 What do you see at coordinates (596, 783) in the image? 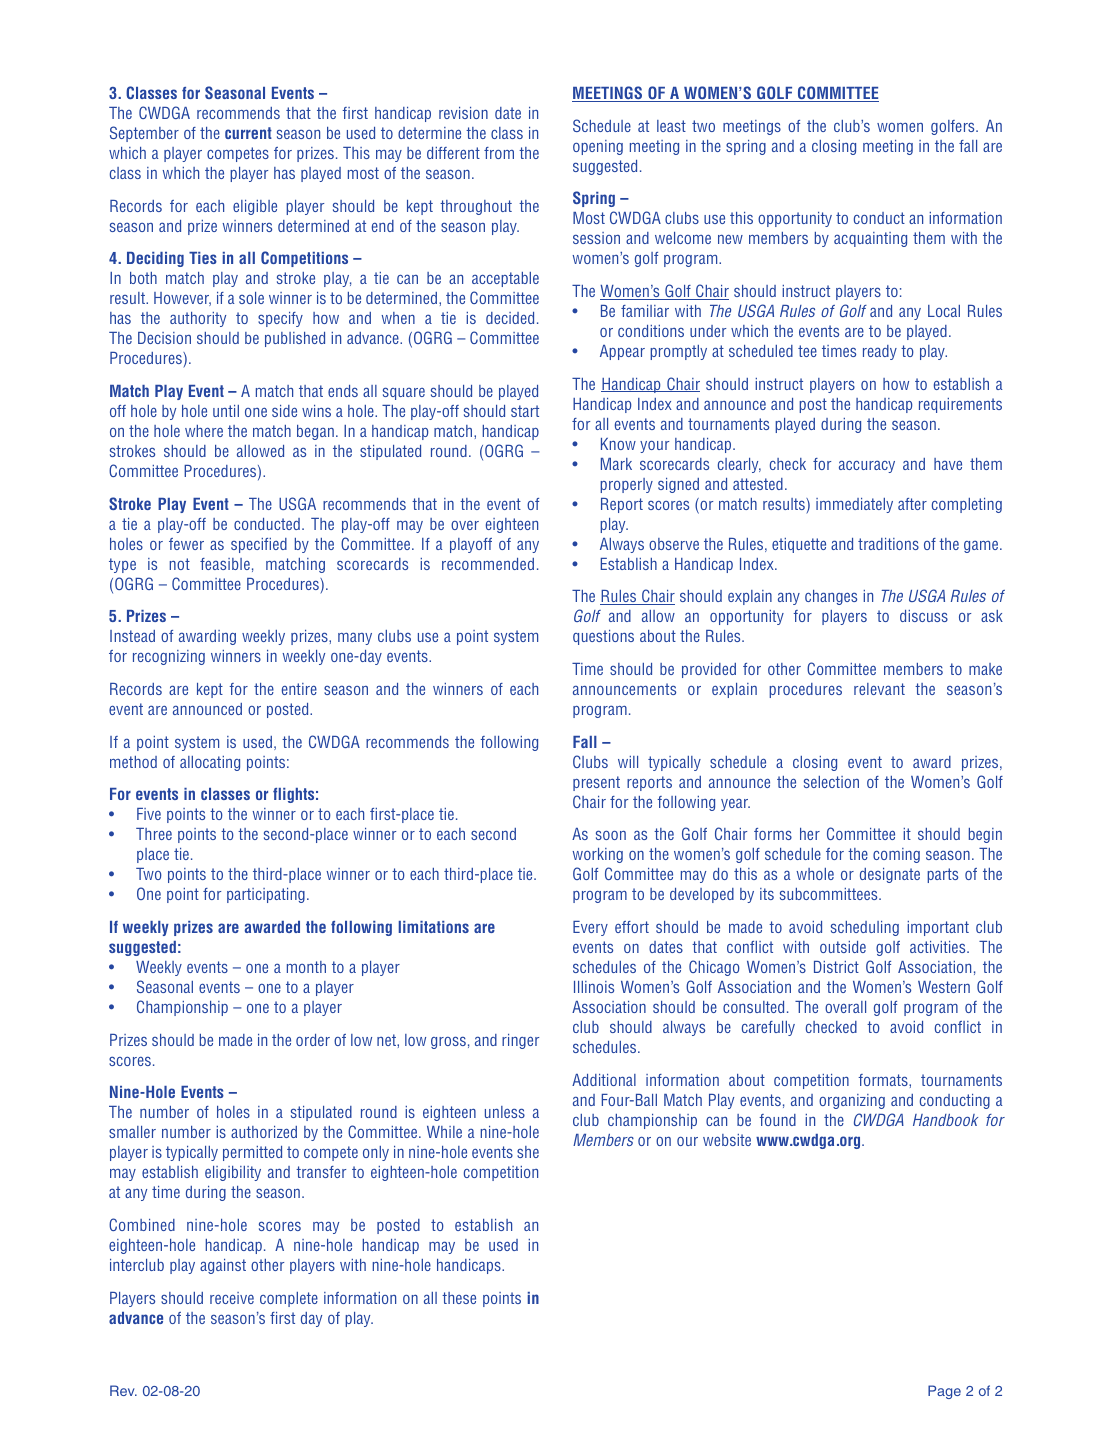
I see `present` at bounding box center [596, 783].
